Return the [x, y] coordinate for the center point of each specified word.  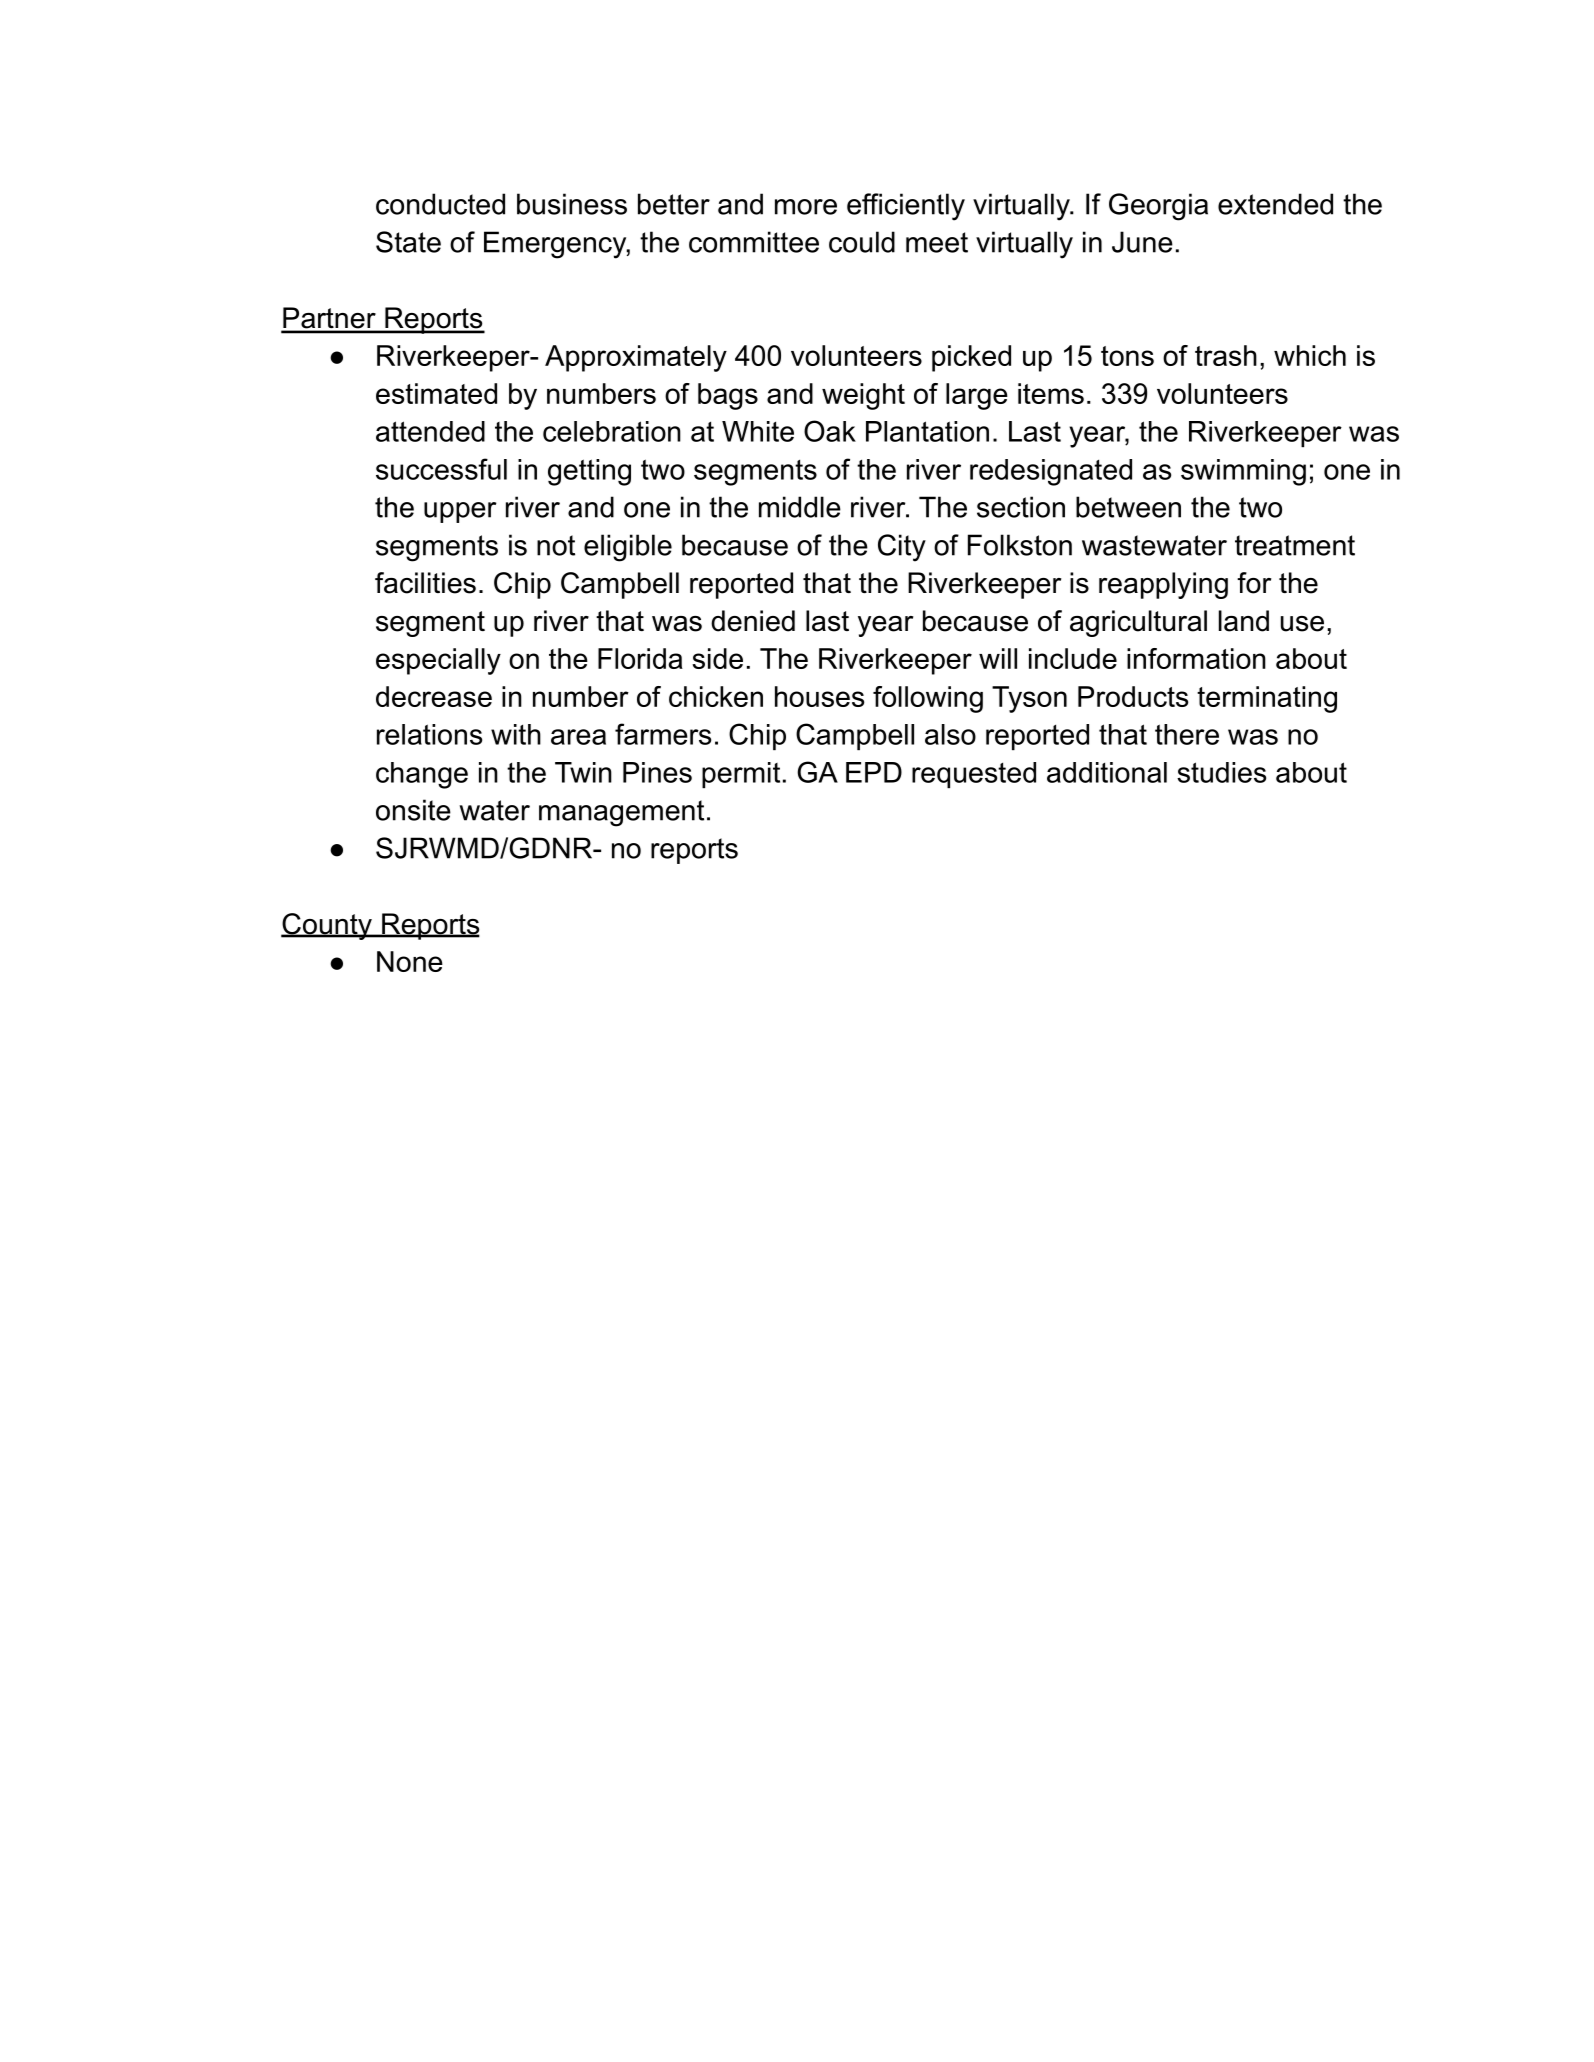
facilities [425, 583]
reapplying [1163, 585]
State [408, 242]
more [806, 207]
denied [753, 621]
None [410, 961]
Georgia [1158, 207]
